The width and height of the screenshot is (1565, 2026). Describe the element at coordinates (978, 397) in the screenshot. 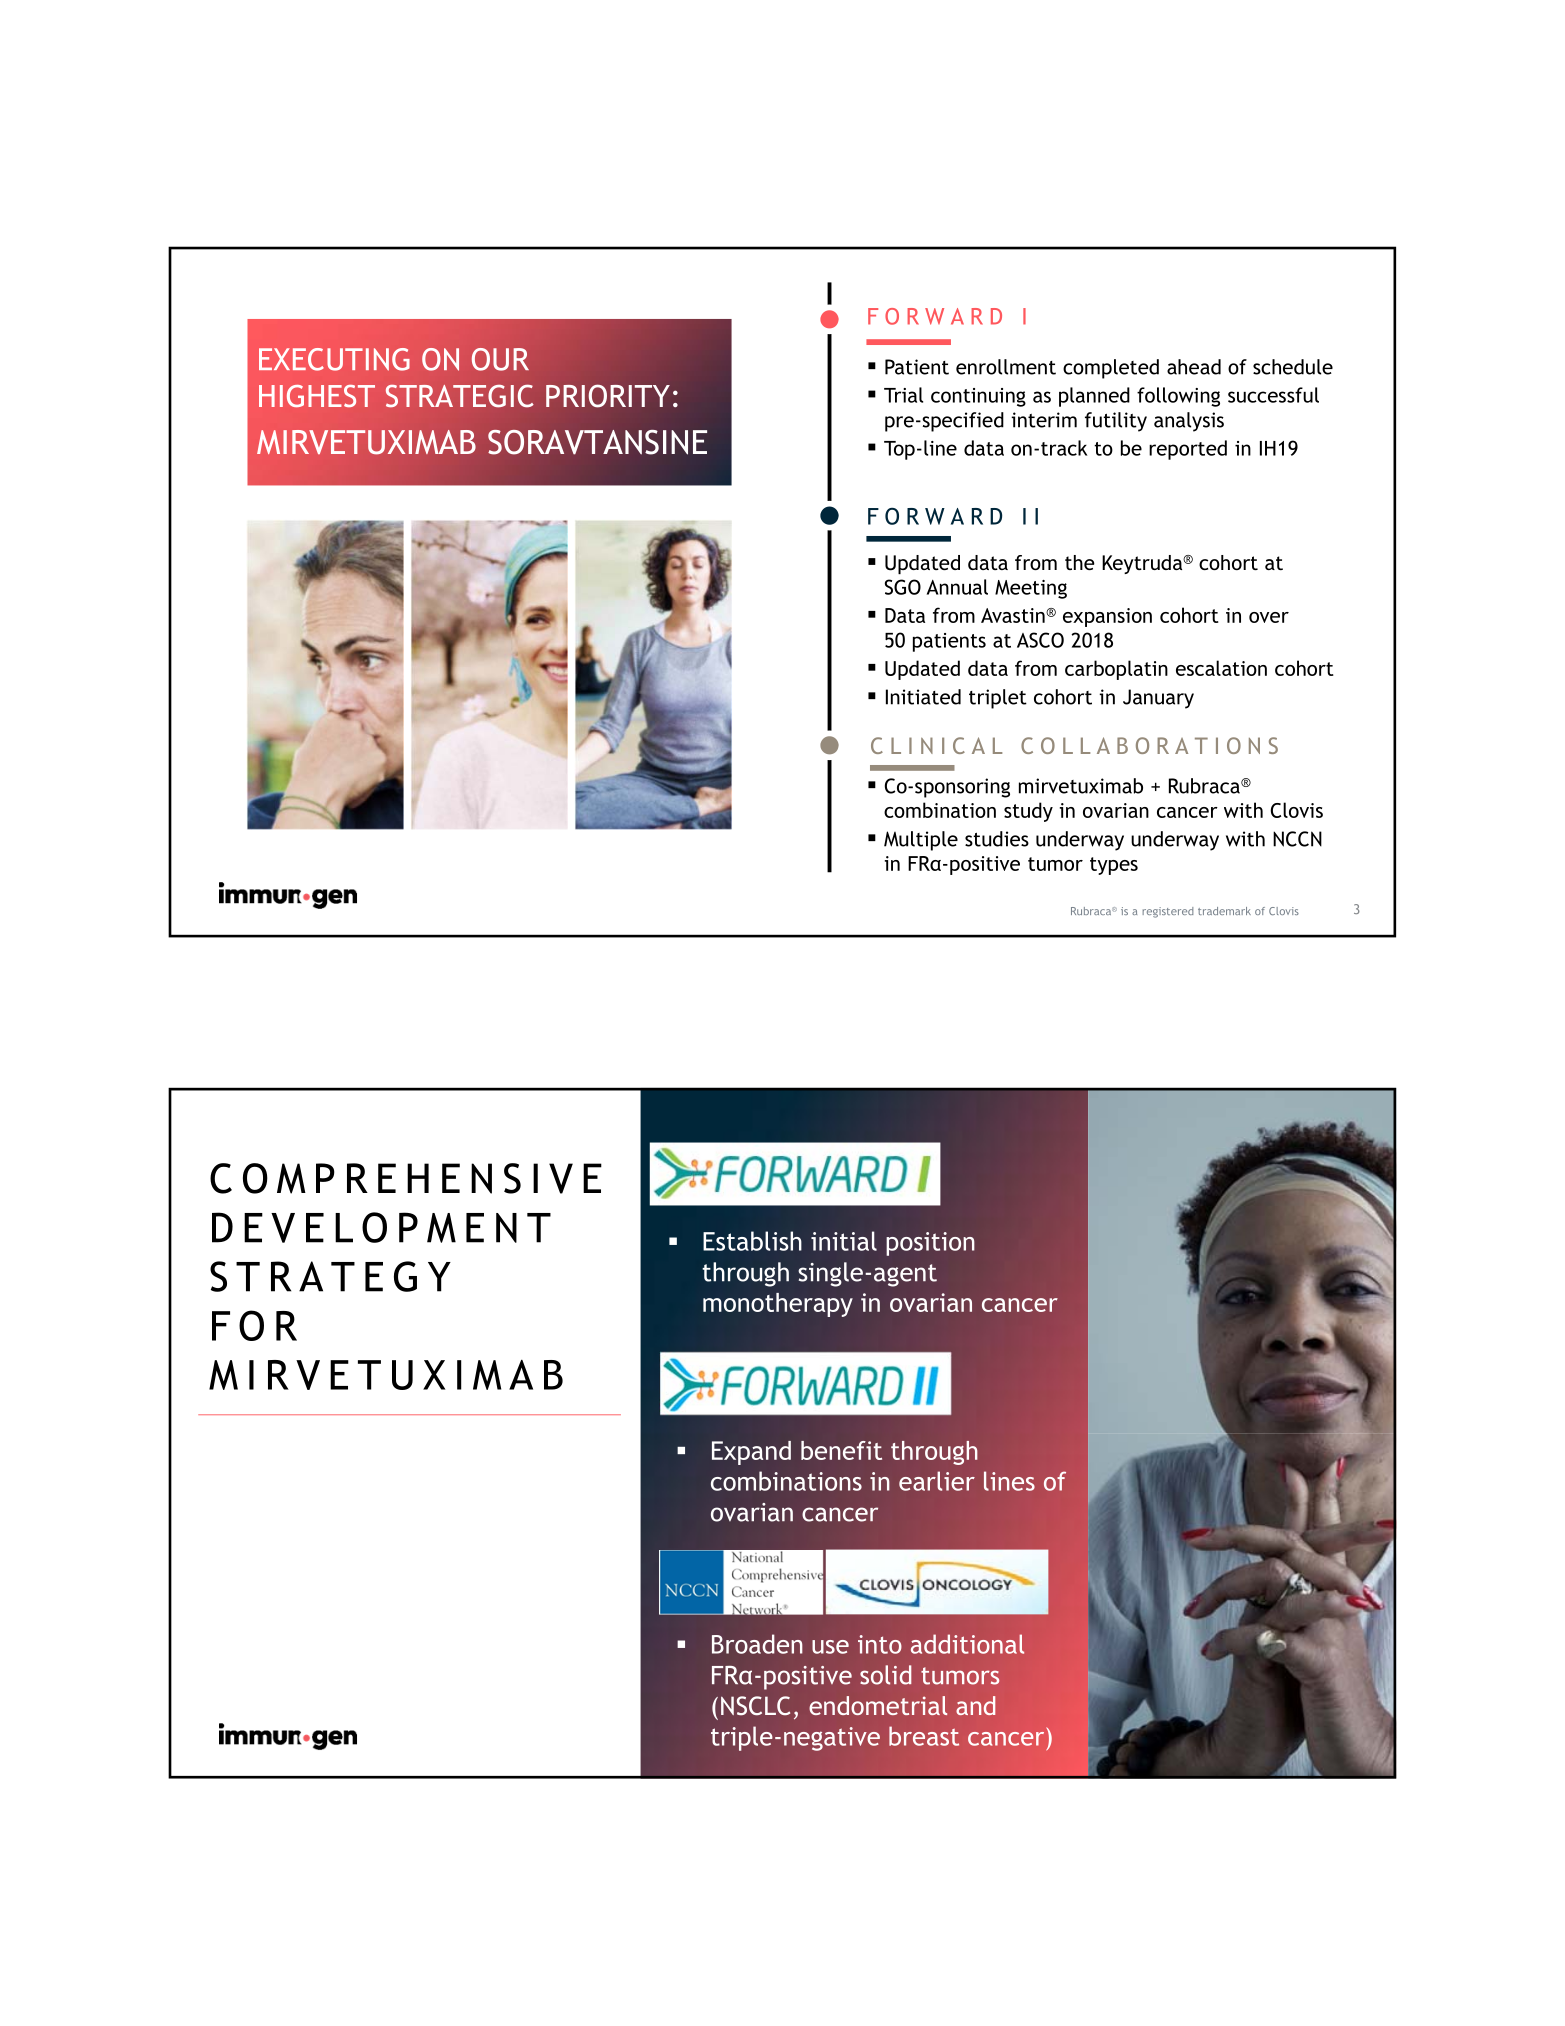

I see `continuing` at that location.
